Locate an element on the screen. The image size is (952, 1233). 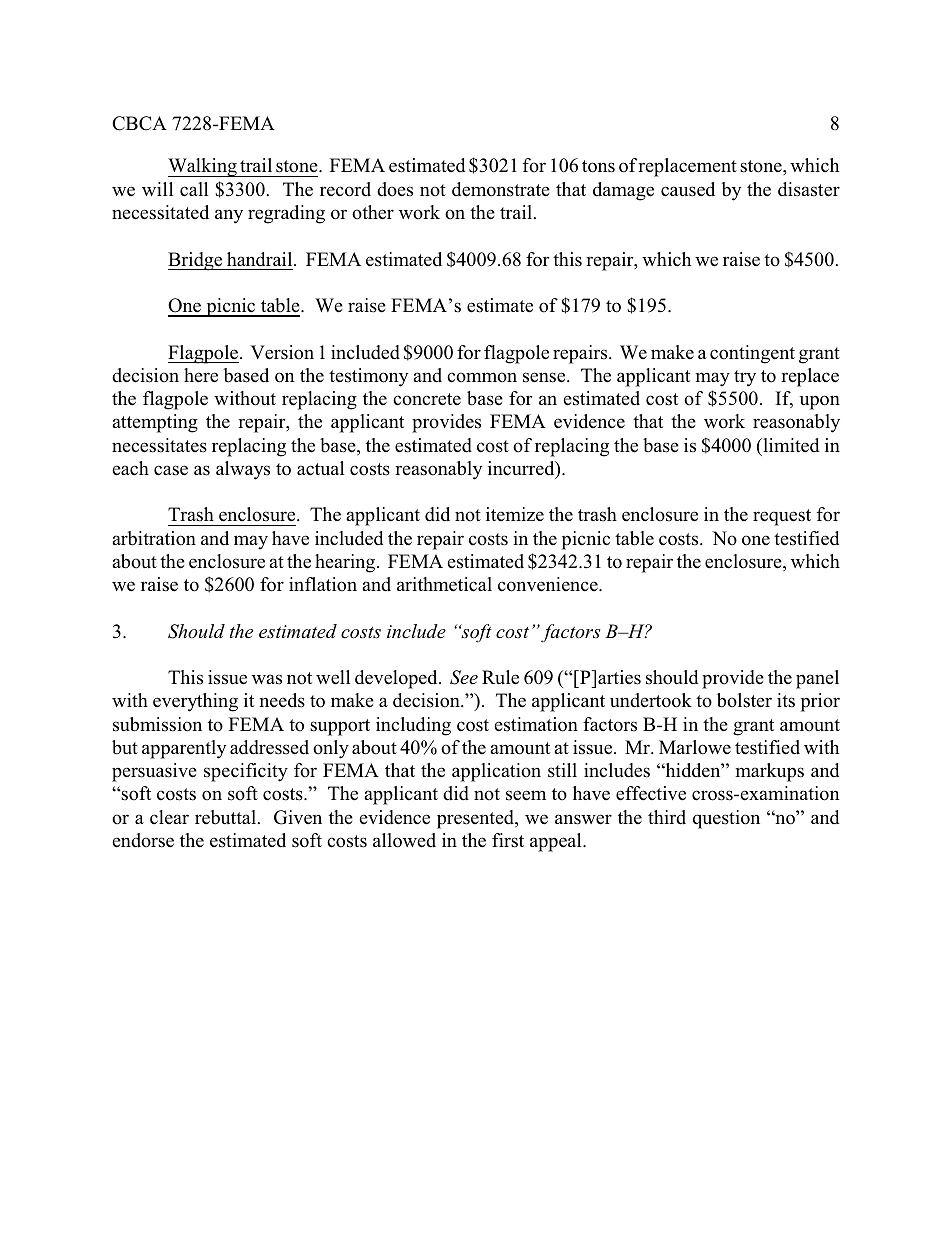
demonstrate is located at coordinates (501, 189).
